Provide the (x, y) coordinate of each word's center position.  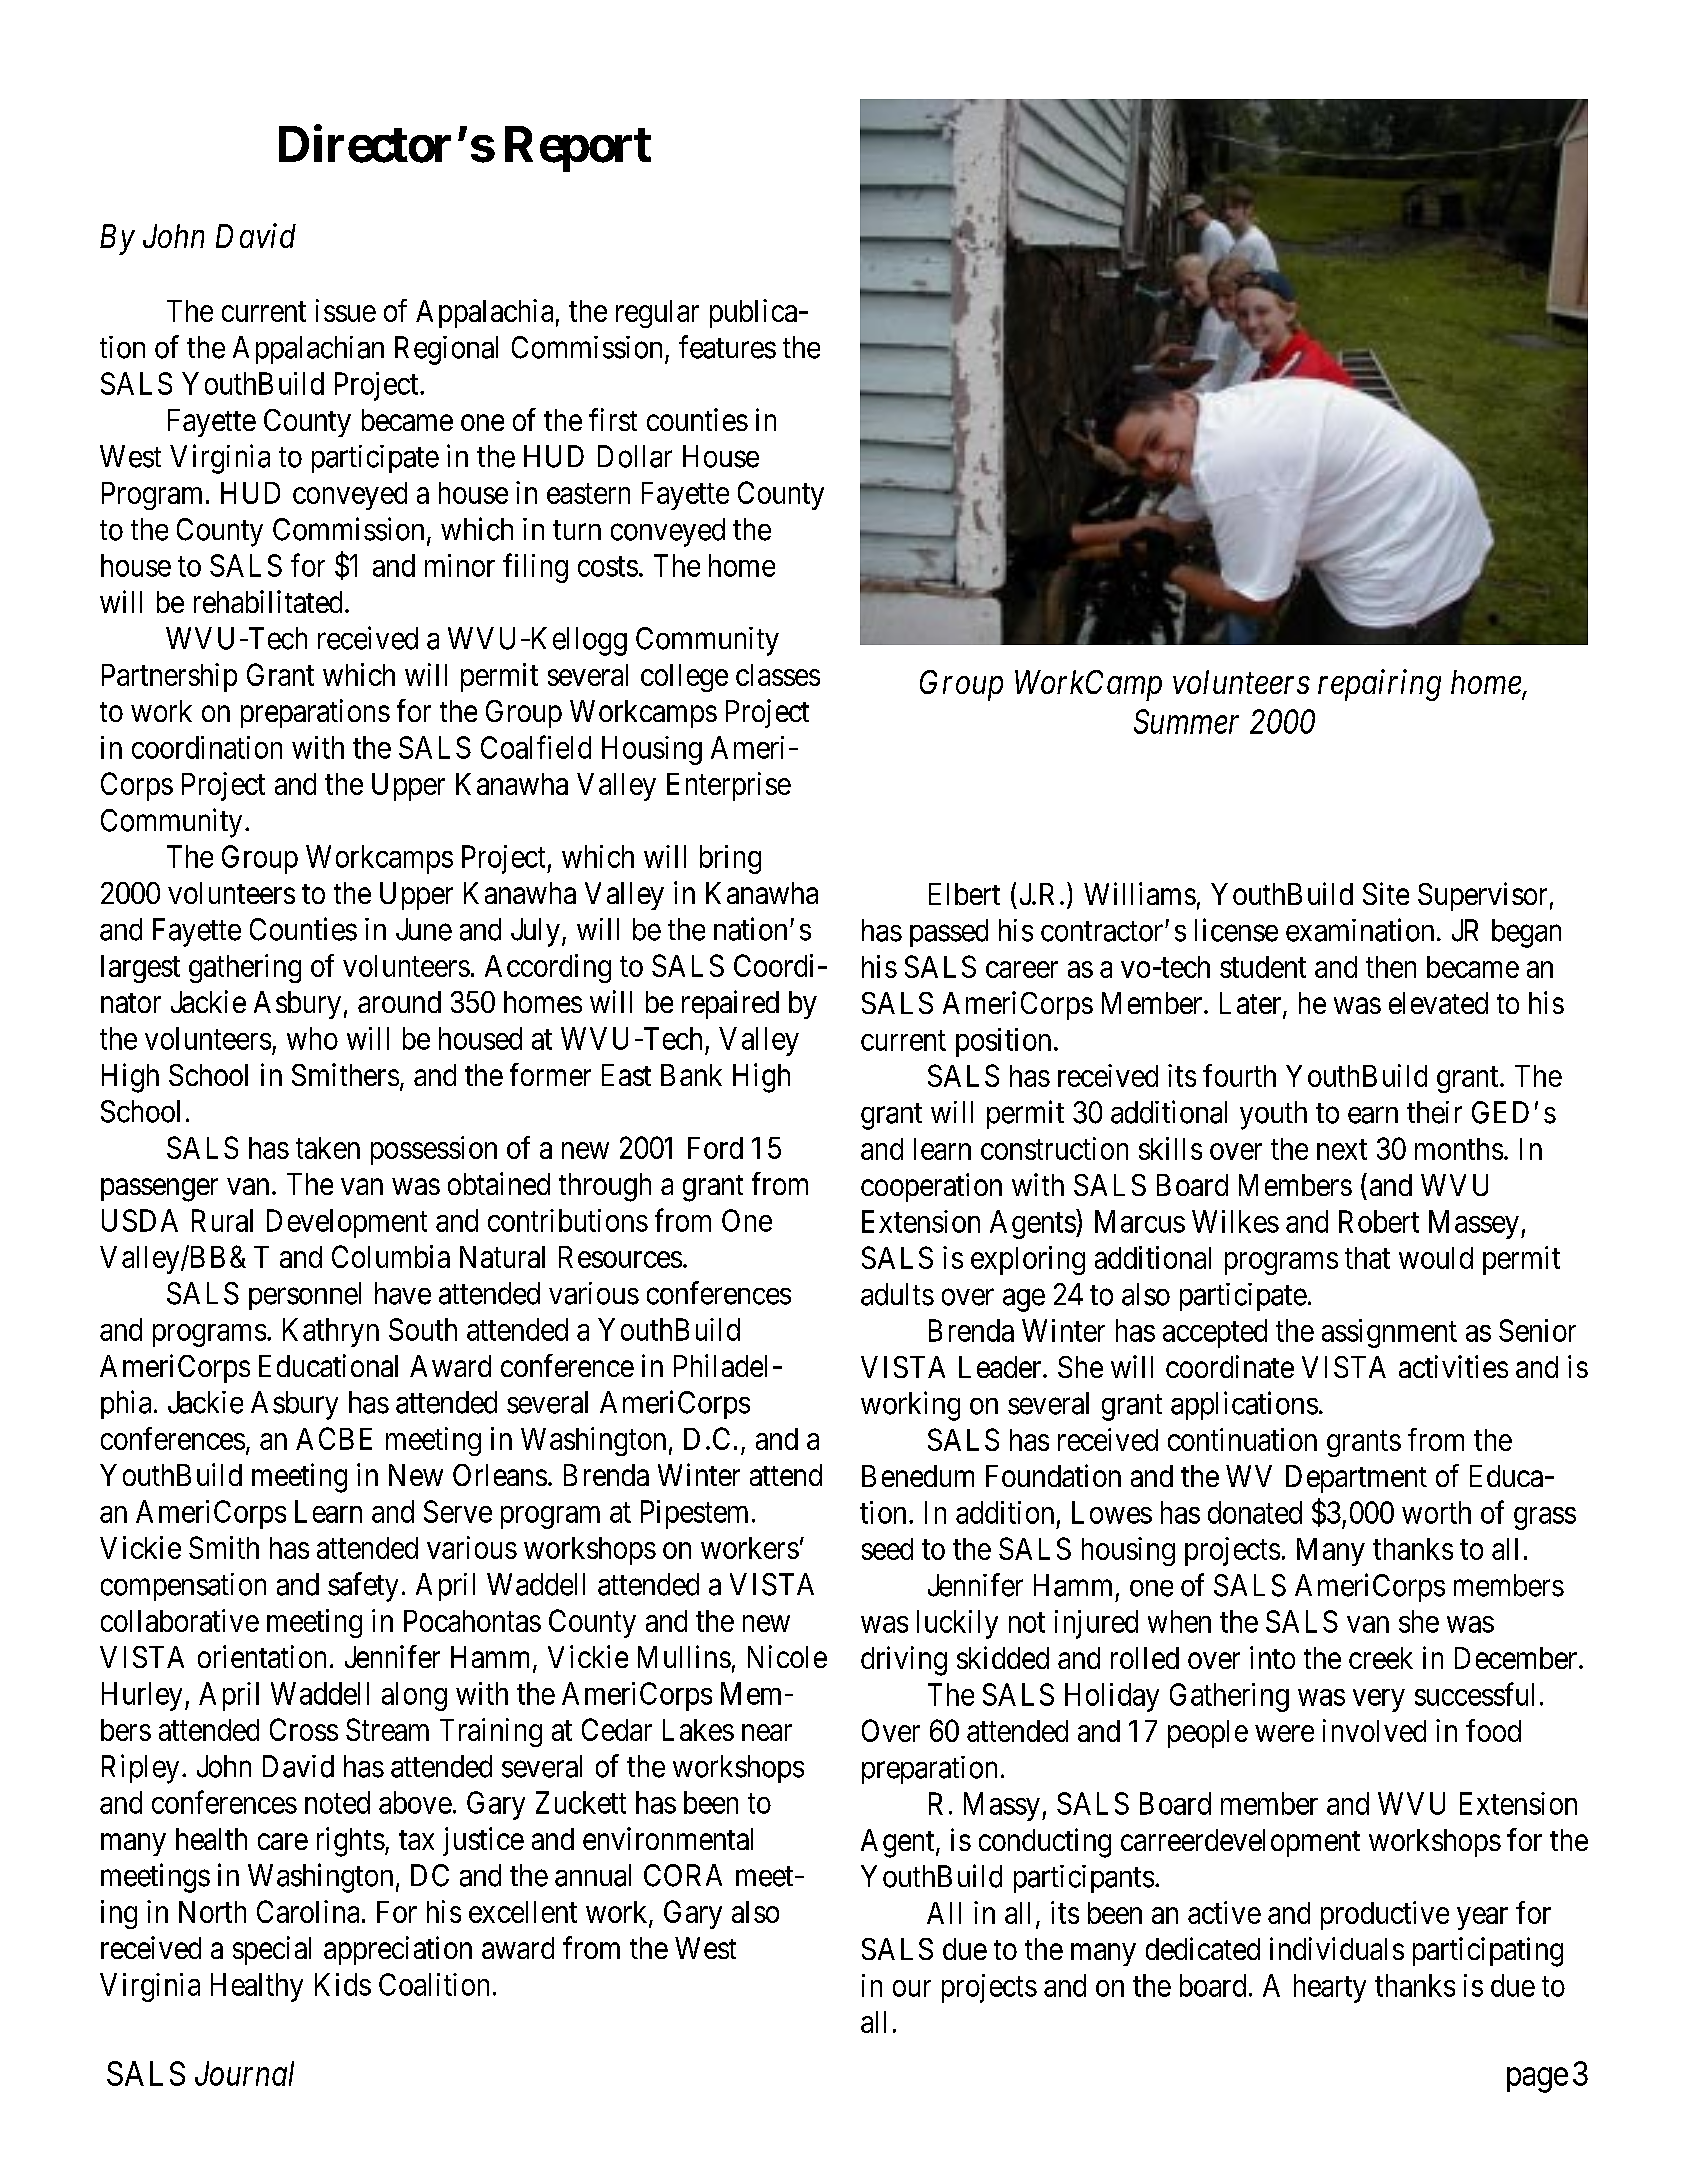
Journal (244, 2073)
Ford (715, 1148)
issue (346, 310)
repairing (1379, 685)
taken (328, 1148)
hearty (1330, 1988)
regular (657, 314)
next (1342, 1150)
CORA (683, 1875)
